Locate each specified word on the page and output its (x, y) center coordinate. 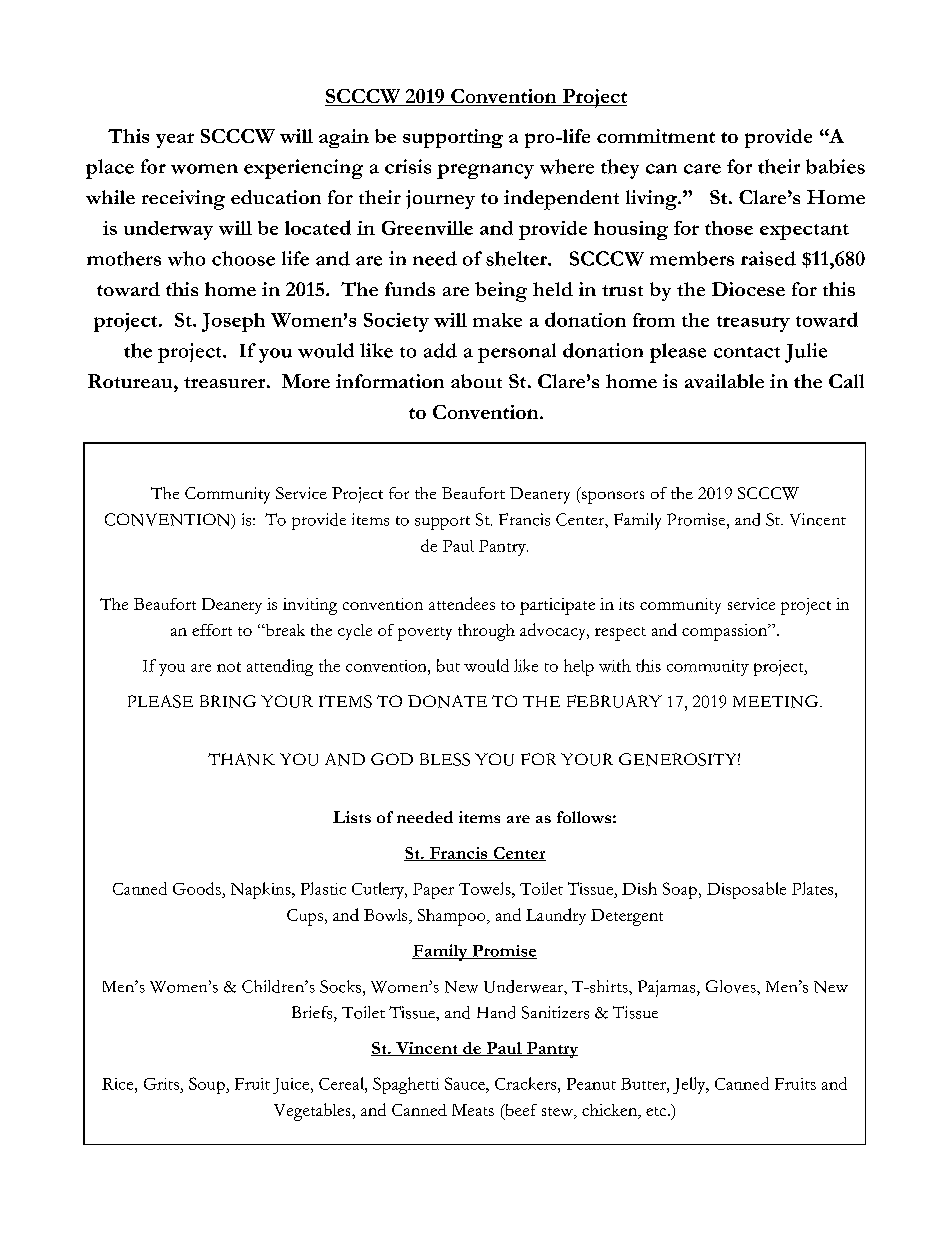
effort (212, 630)
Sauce (466, 1083)
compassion (726, 632)
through (486, 632)
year (175, 140)
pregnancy (485, 171)
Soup (208, 1085)
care (702, 169)
